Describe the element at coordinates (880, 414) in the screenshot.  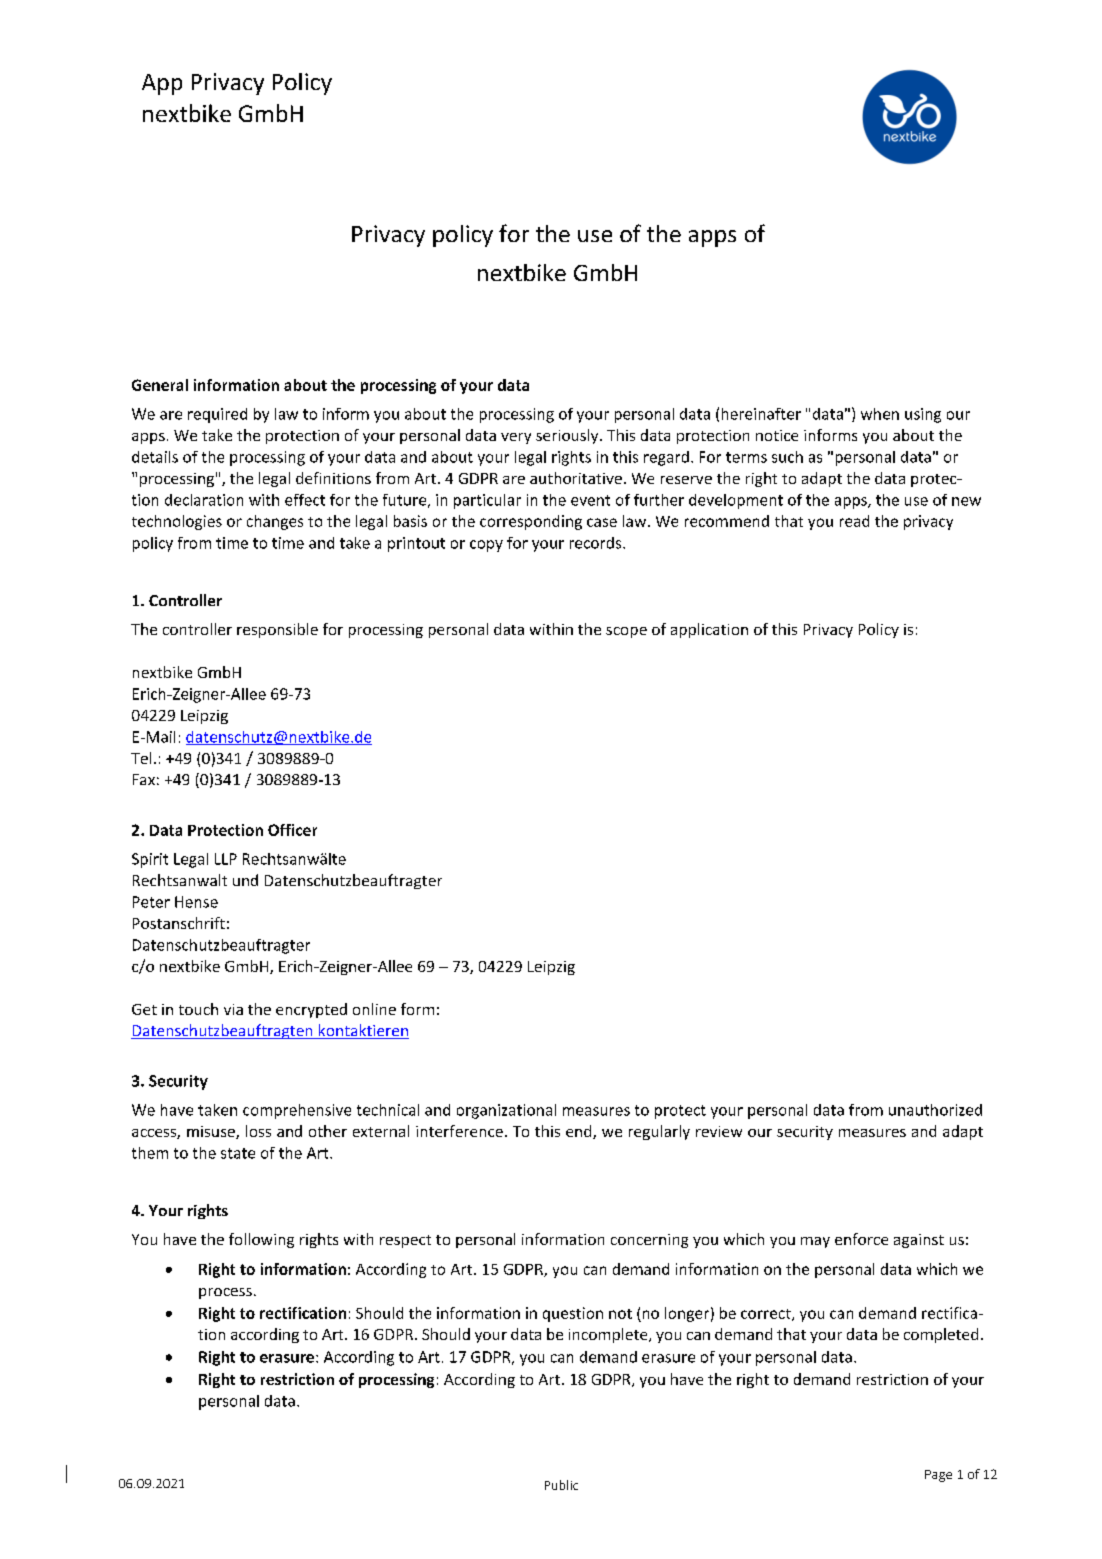
I see `when` at that location.
